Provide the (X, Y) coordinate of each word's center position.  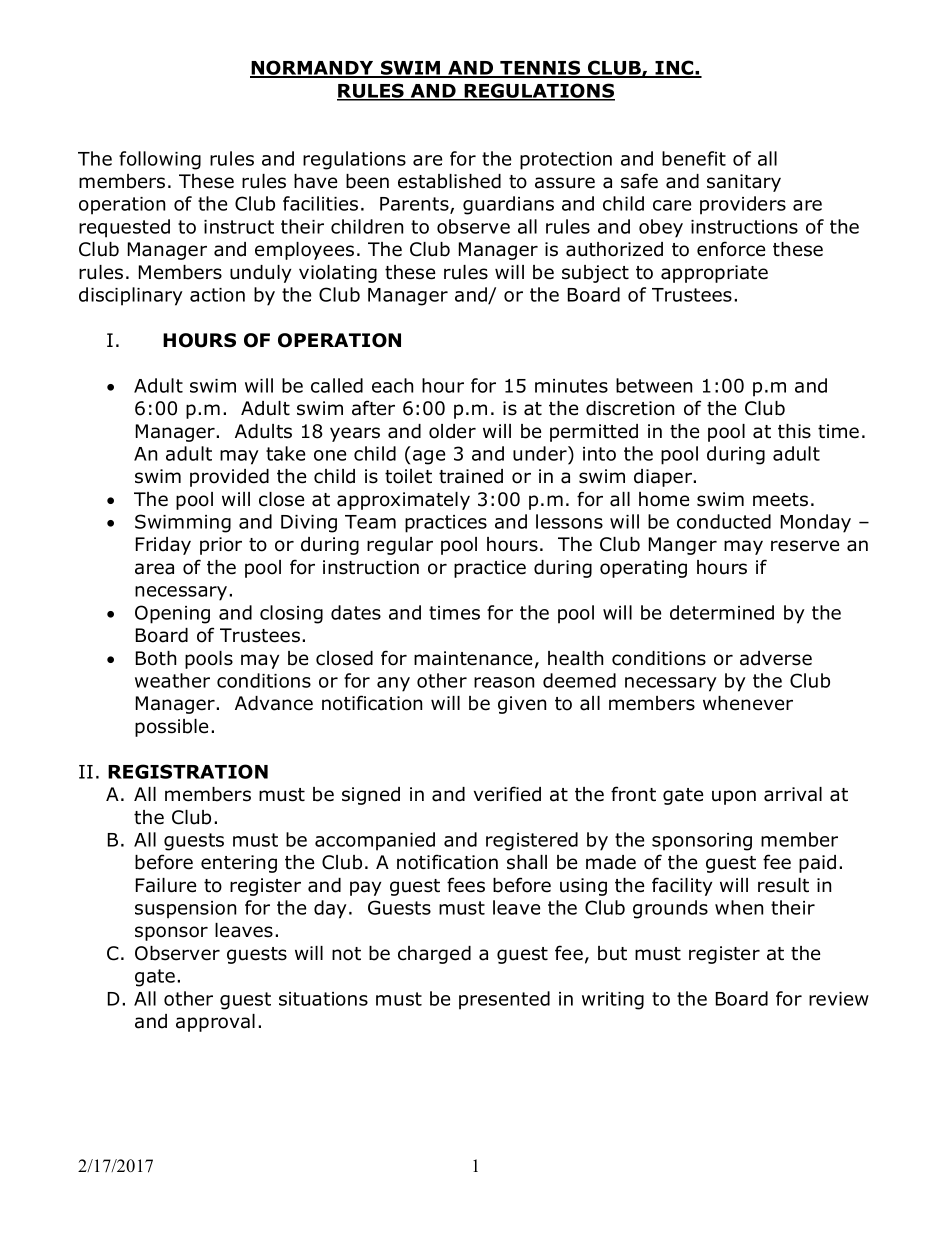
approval (215, 1023)
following (160, 160)
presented (504, 1000)
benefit (694, 158)
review (839, 999)
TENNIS (540, 68)
